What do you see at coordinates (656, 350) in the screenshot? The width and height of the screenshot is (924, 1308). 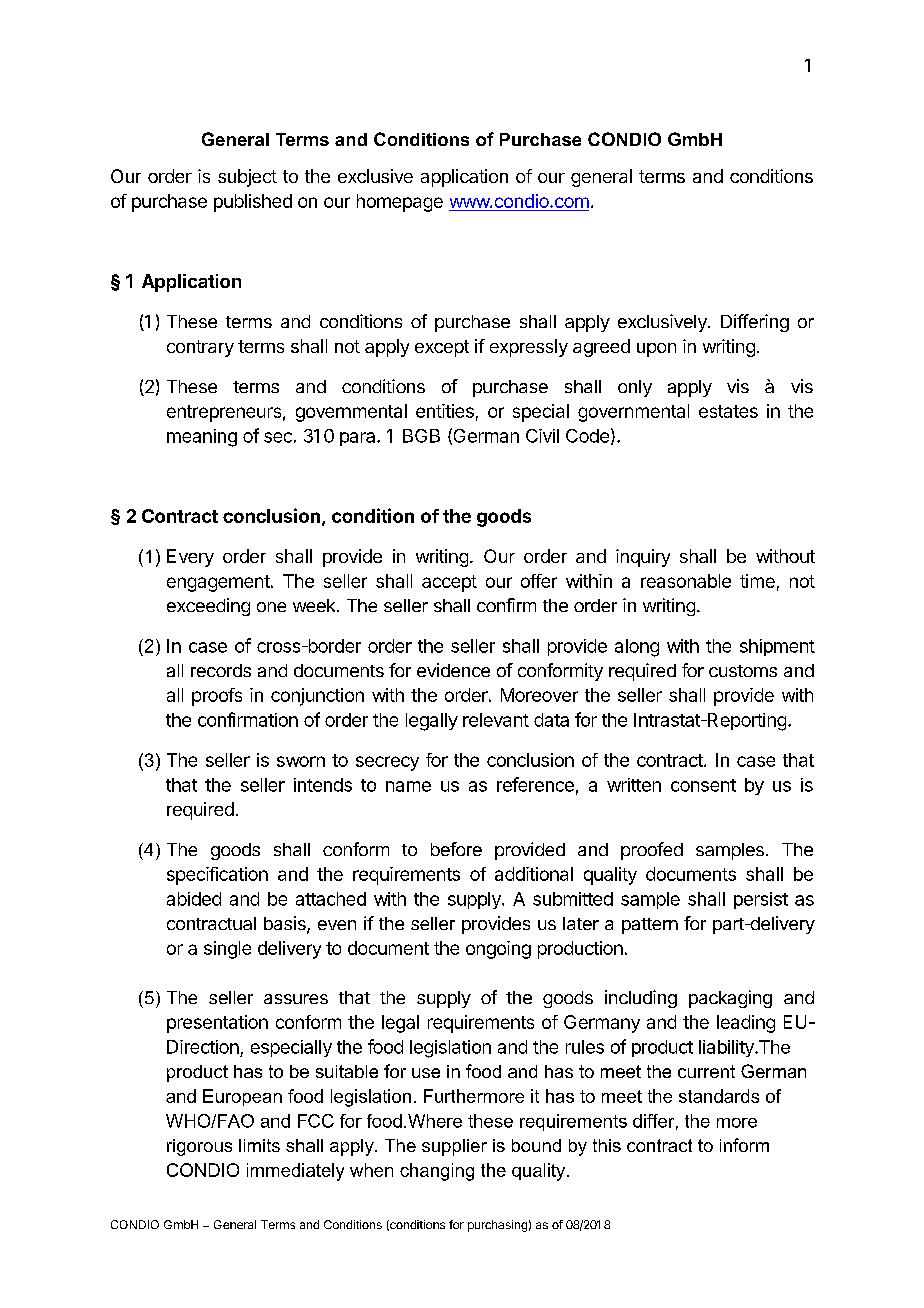 I see `upon` at bounding box center [656, 350].
